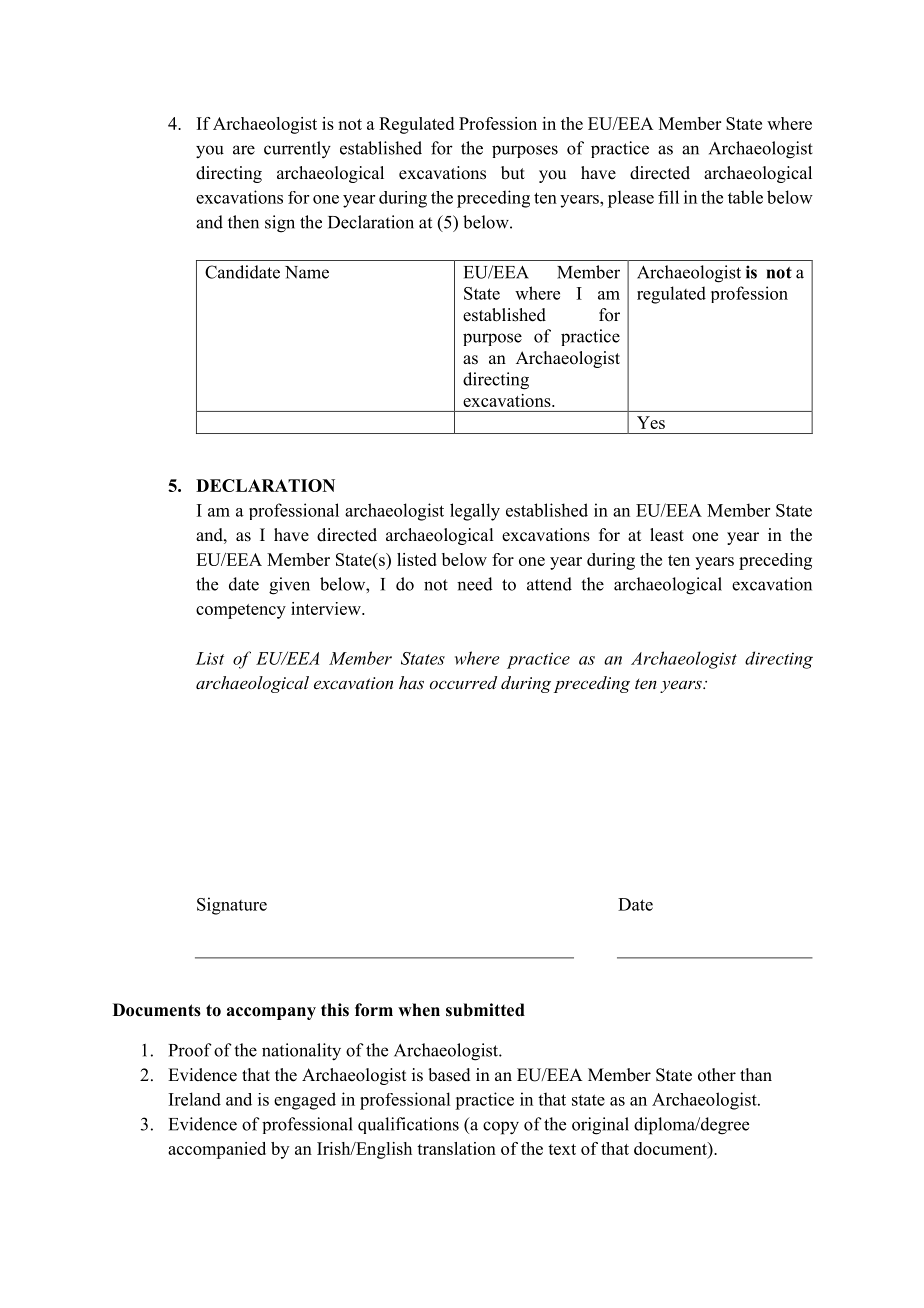 This screenshot has width=924, height=1308. What do you see at coordinates (667, 535) in the screenshot?
I see `least` at bounding box center [667, 535].
